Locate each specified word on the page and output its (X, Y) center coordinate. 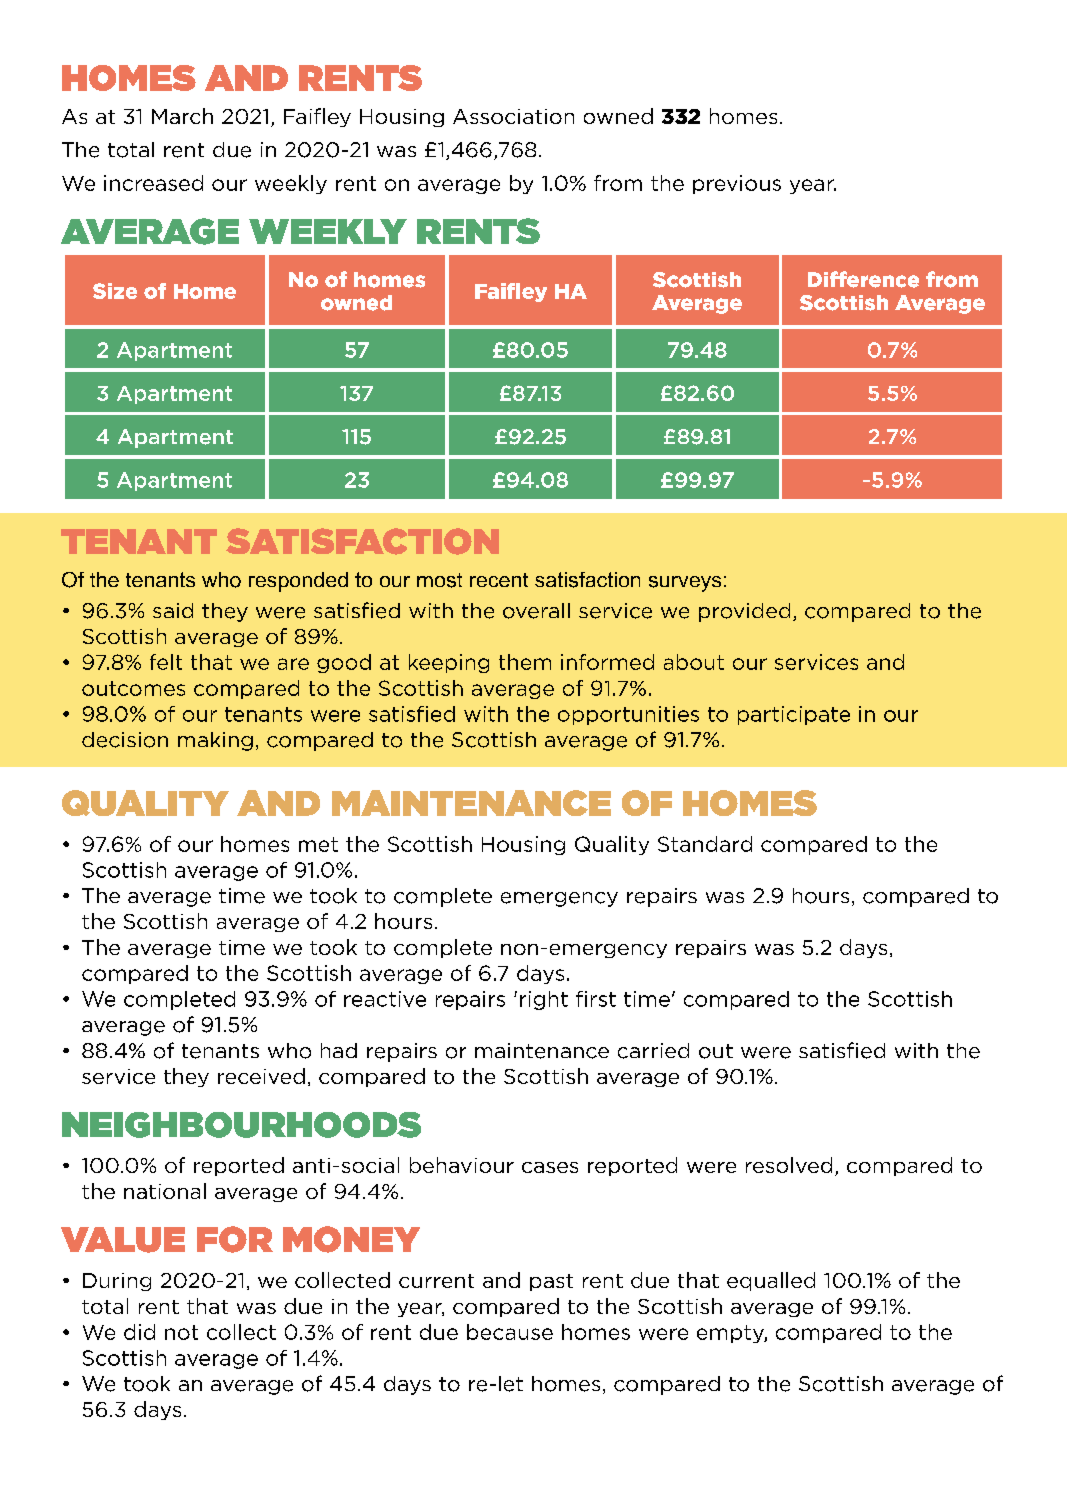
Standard (705, 844)
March (182, 116)
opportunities (628, 715)
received (261, 1076)
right (544, 1000)
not (181, 1332)
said (173, 610)
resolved (789, 1165)
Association (513, 116)
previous (737, 184)
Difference (863, 279)
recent (499, 580)
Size (115, 291)
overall (536, 611)
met (318, 844)
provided (744, 612)
